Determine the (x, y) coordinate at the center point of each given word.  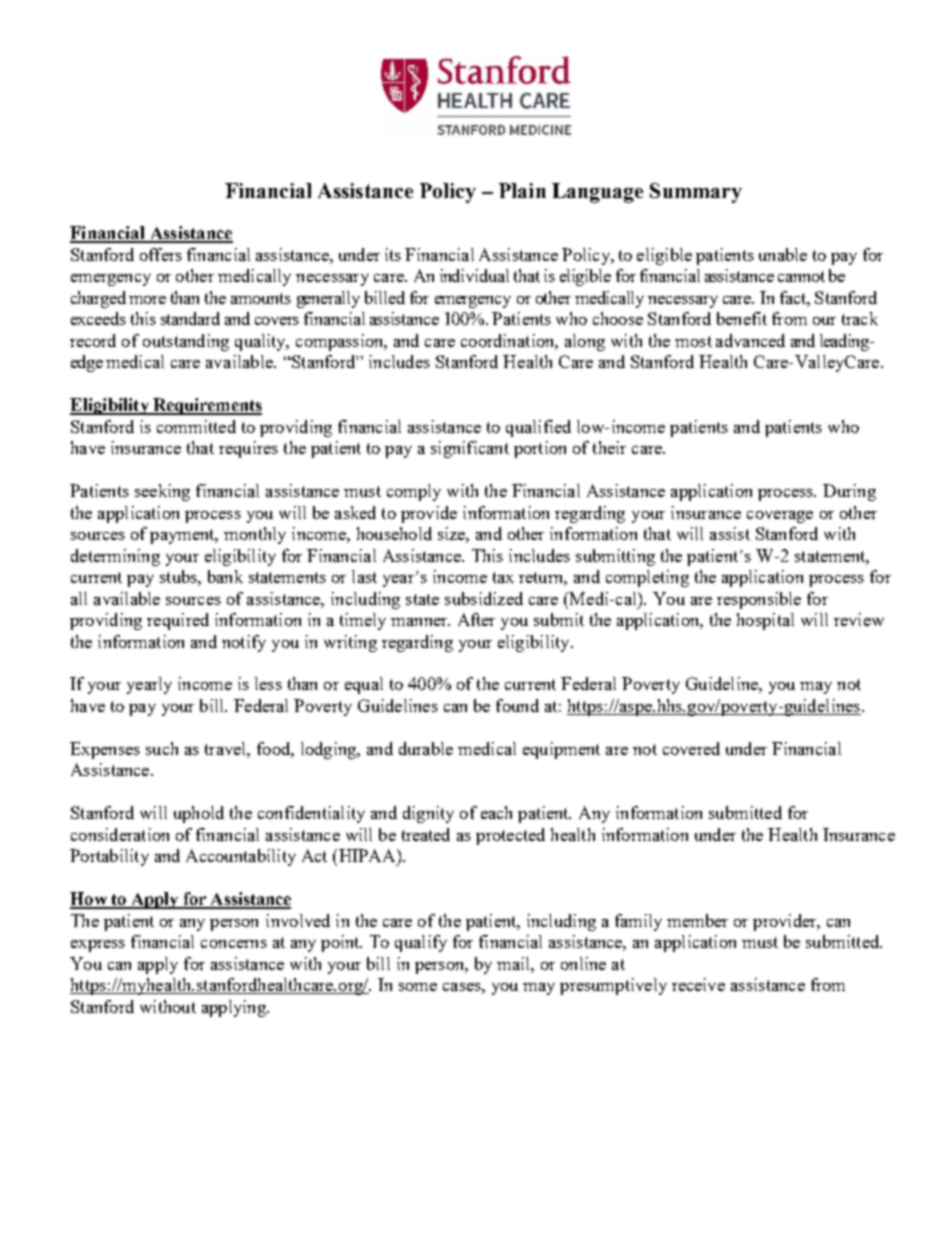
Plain (522, 190)
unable (783, 254)
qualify (421, 943)
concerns (234, 944)
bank (225, 576)
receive (698, 984)
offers (161, 254)
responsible (759, 600)
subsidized (484, 598)
